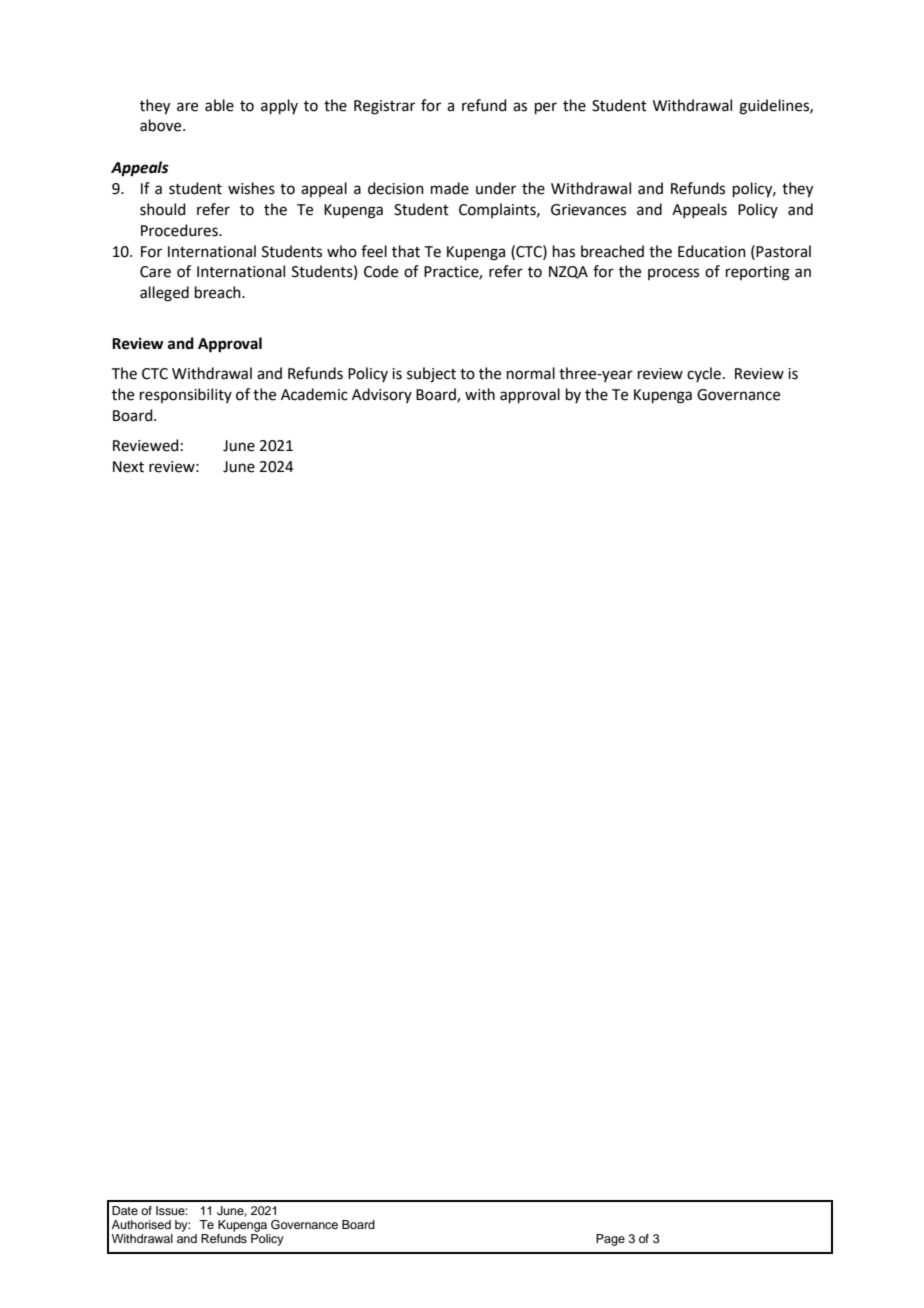 This screenshot has height=1308, width=924. I want to click on able, so click(219, 105).
